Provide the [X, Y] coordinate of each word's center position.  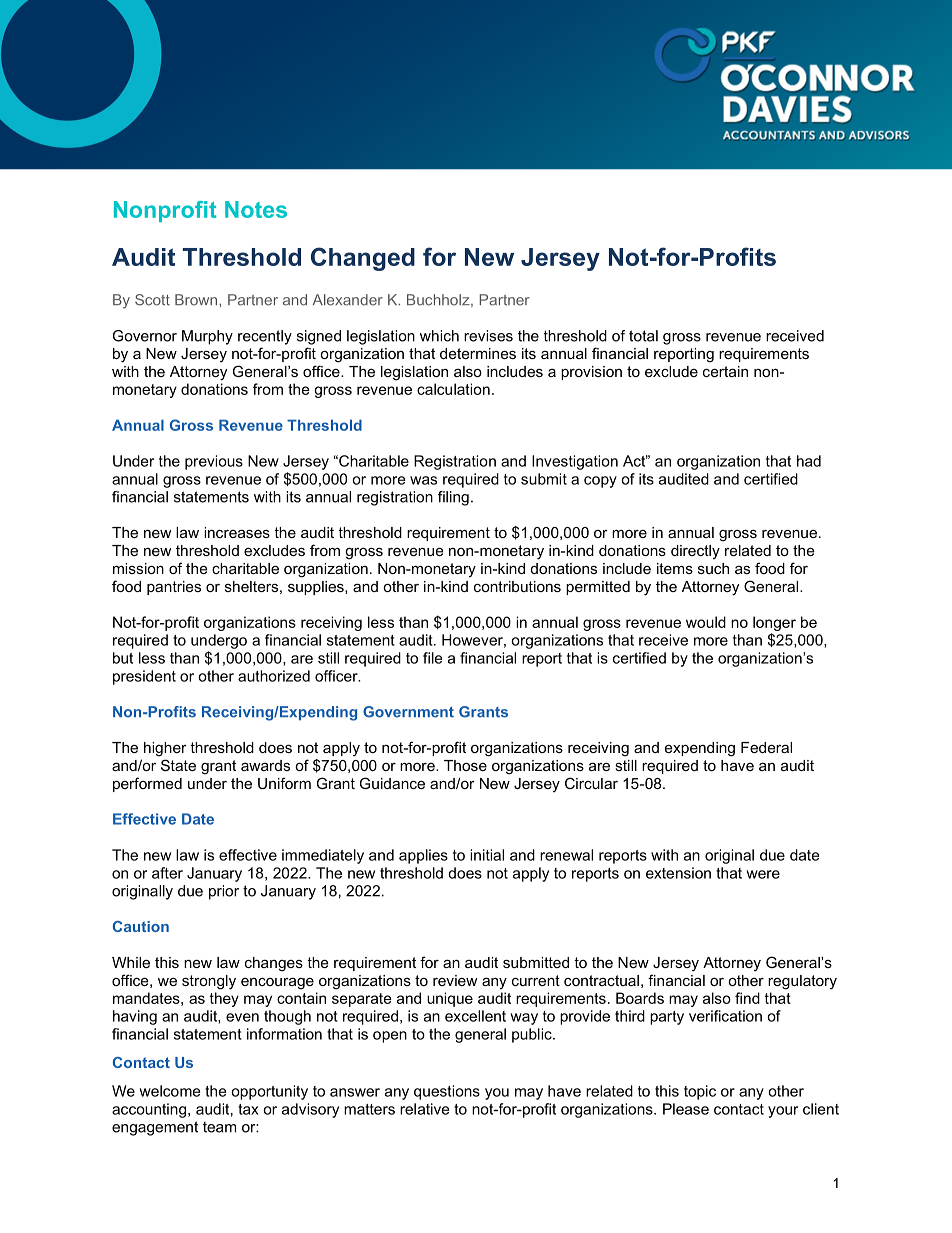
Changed [363, 259]
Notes [256, 209]
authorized [274, 676]
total [643, 336]
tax [248, 1109]
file [432, 658]
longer [774, 623]
